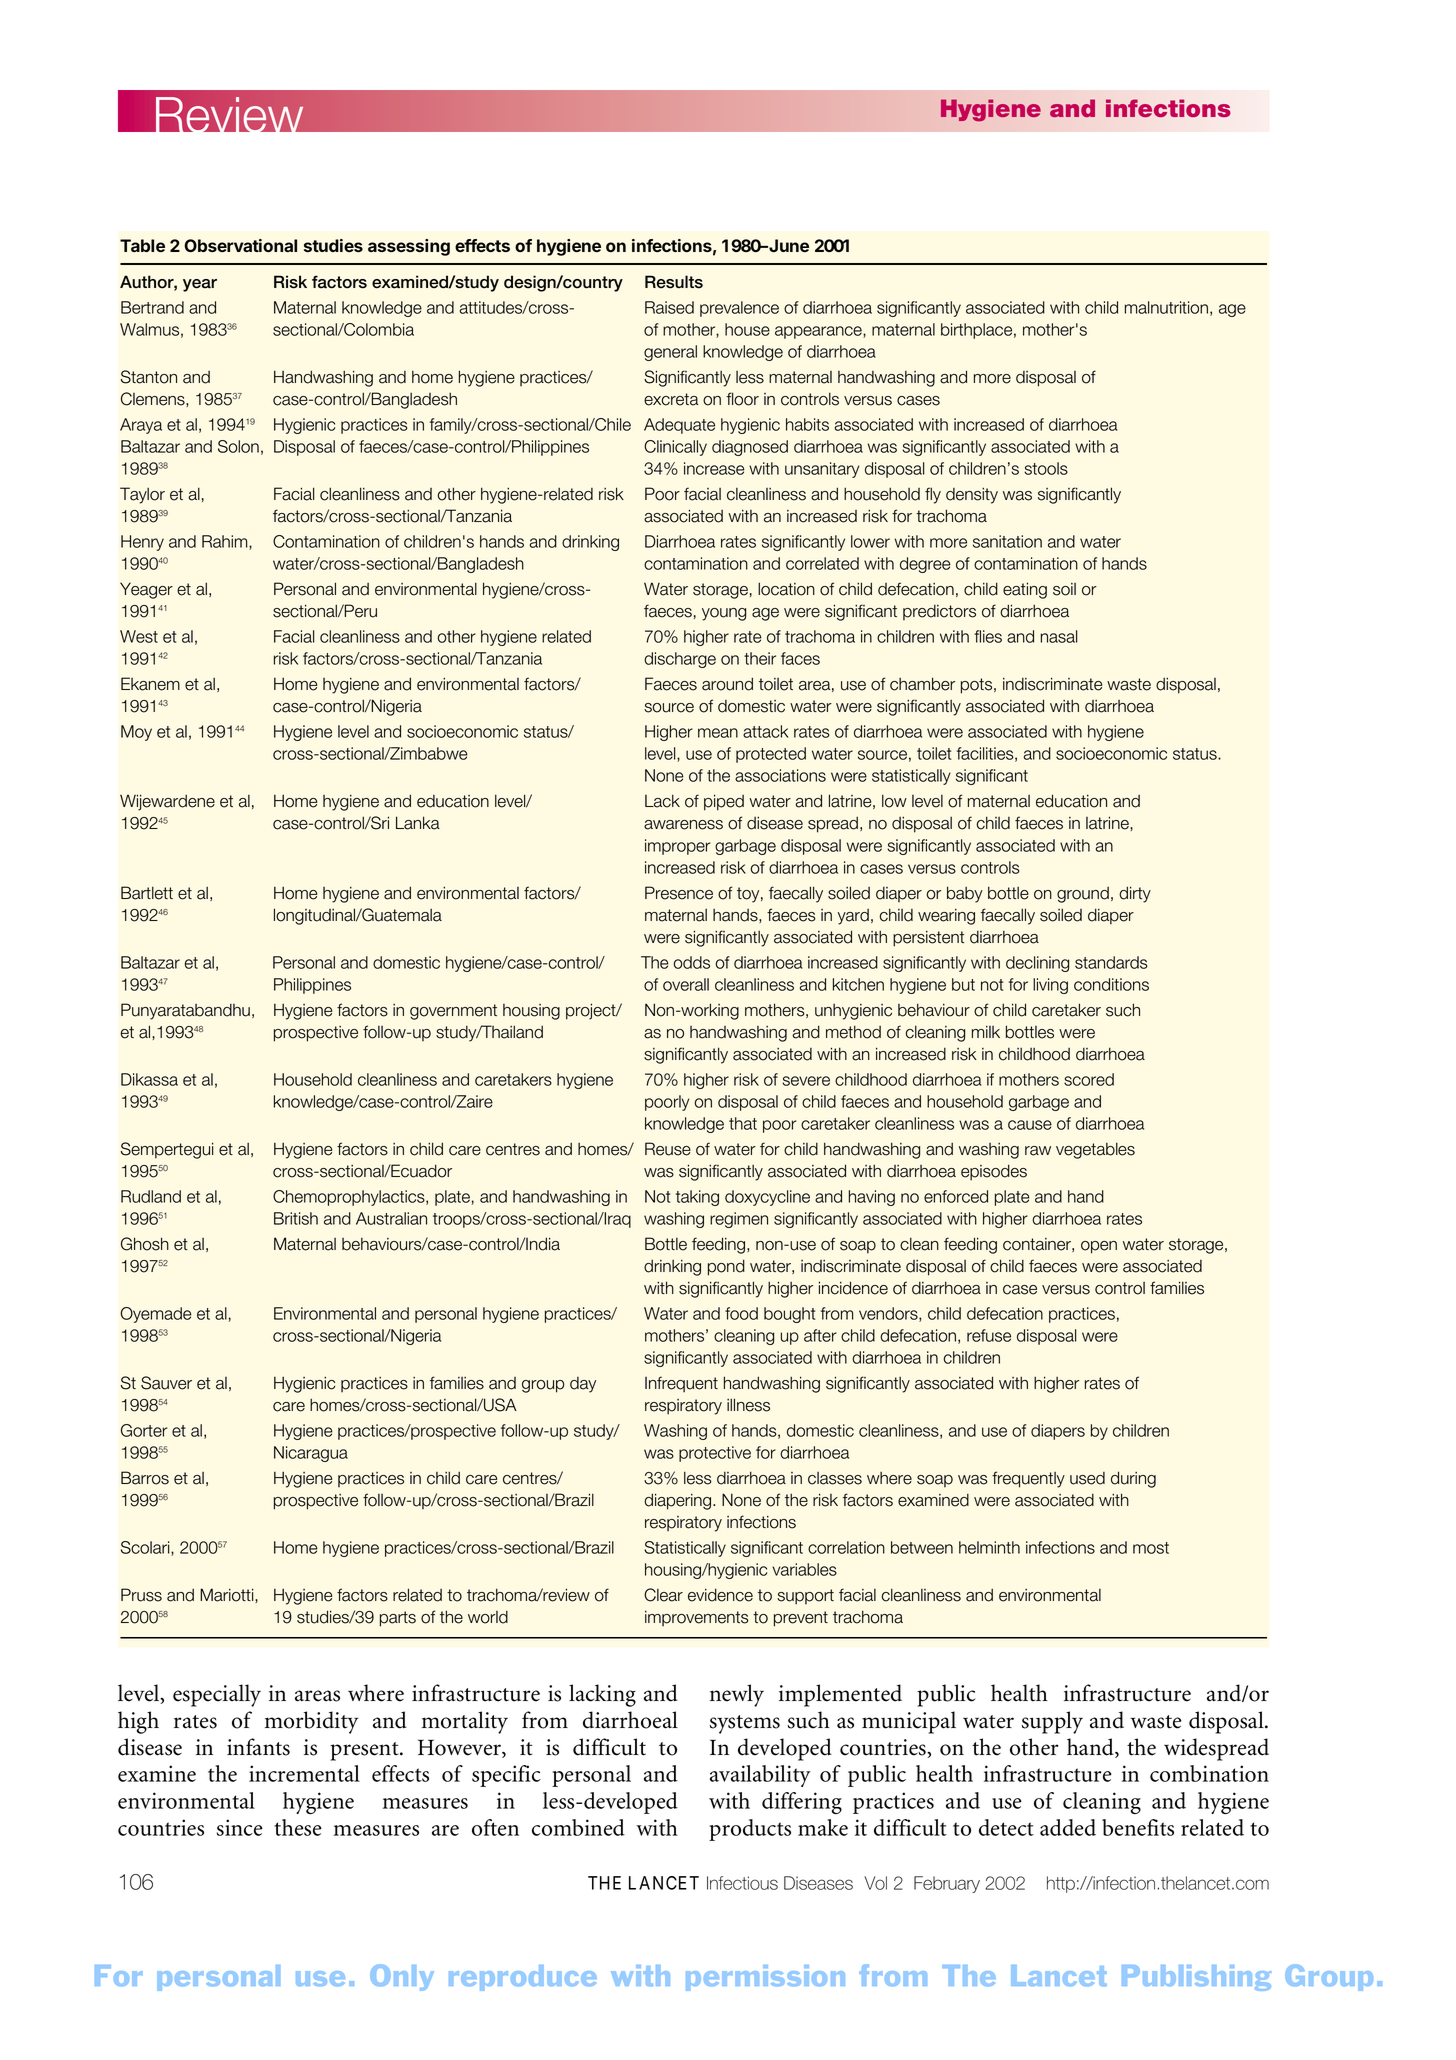  What do you see at coordinates (226, 542) in the screenshot?
I see `Rahim` at bounding box center [226, 542].
